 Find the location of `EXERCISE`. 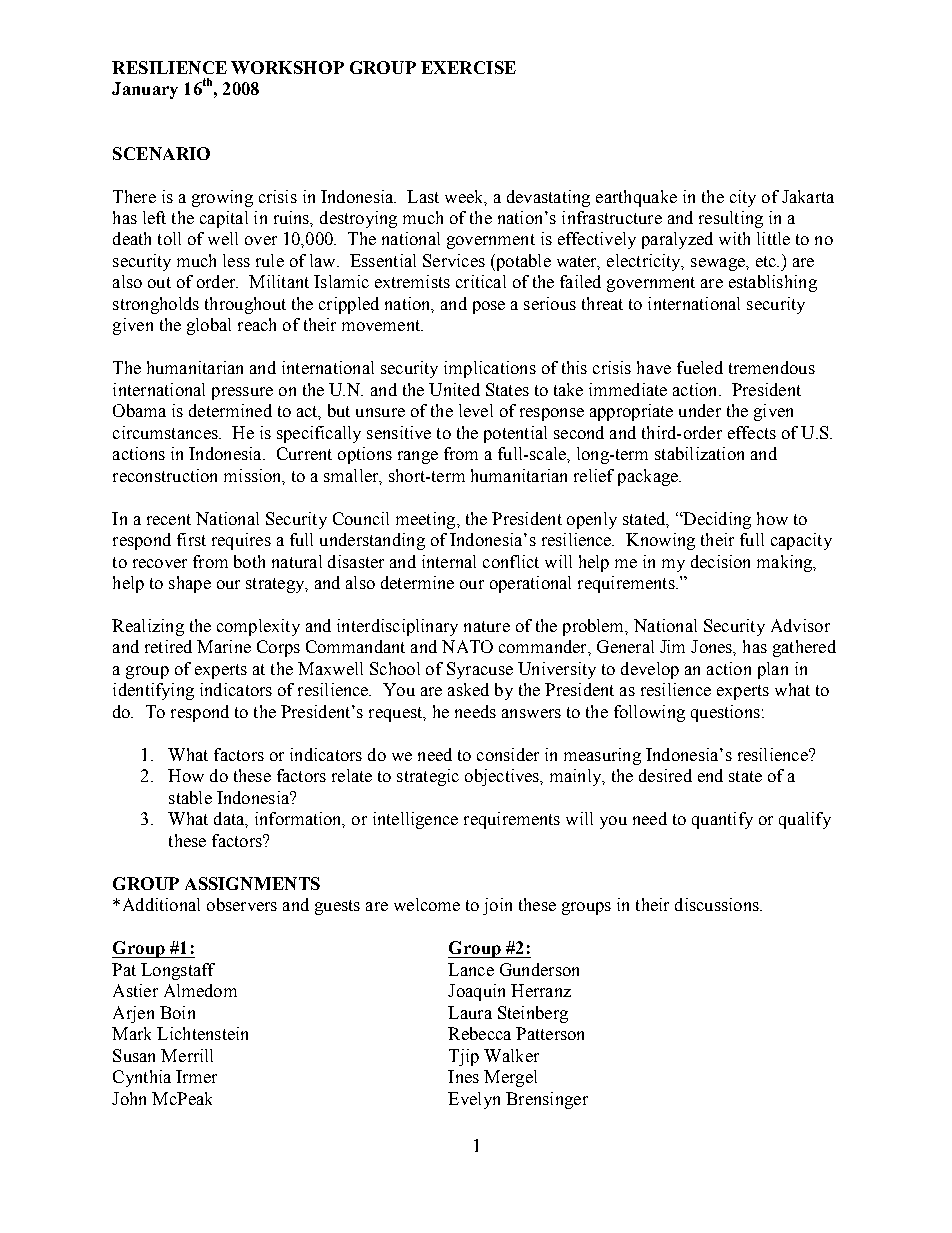

EXERCISE is located at coordinates (468, 67).
